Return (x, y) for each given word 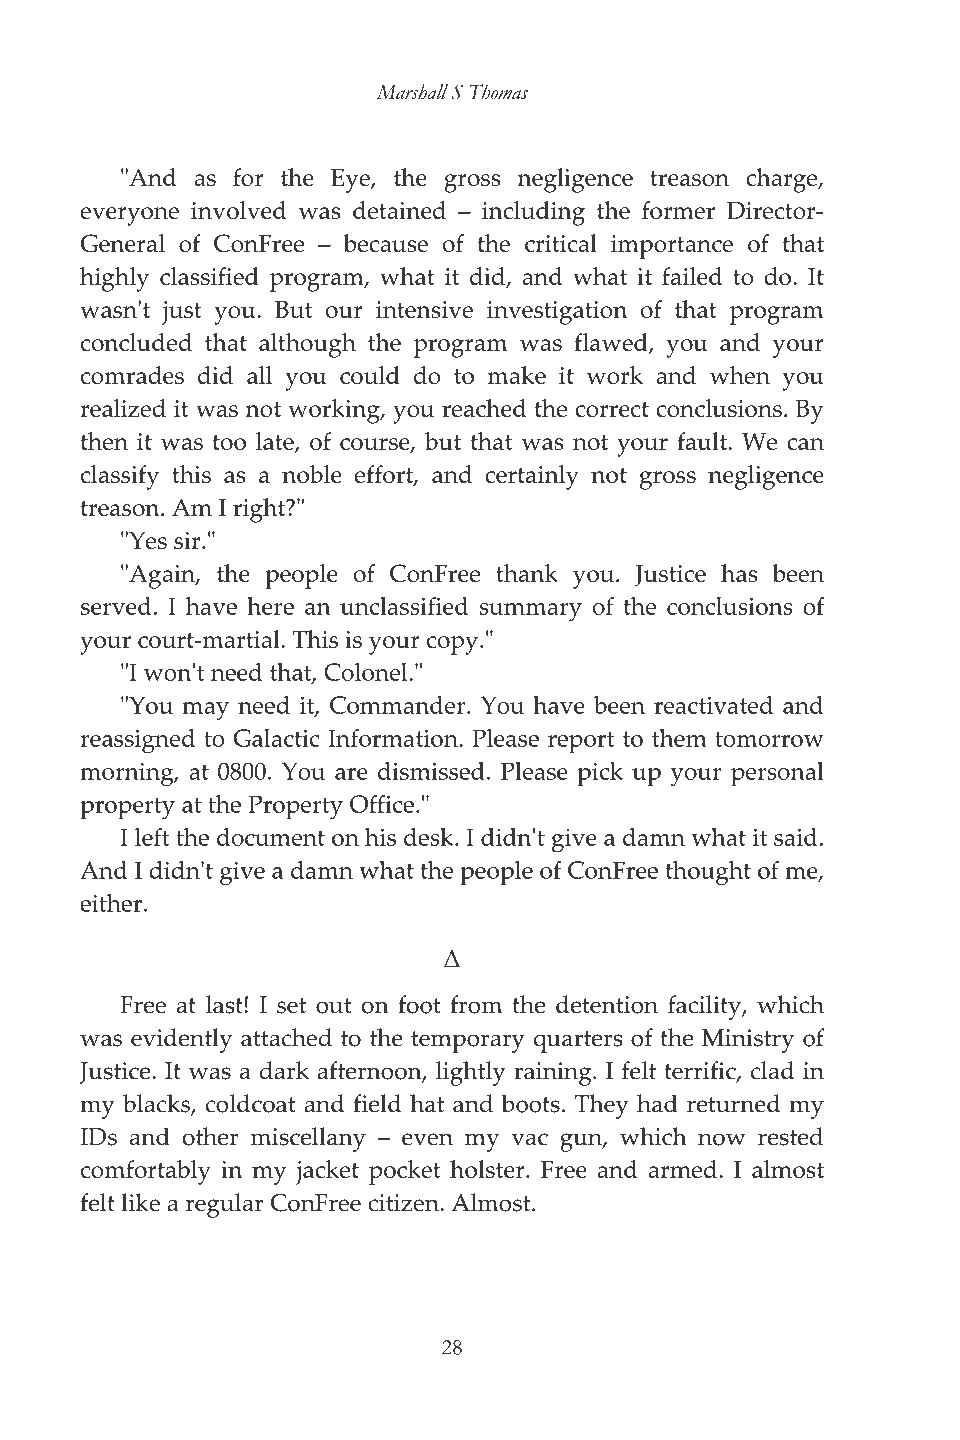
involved (239, 210)
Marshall (412, 92)
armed (684, 1169)
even (427, 1139)
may (205, 711)
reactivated (713, 705)
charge (783, 180)
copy (454, 645)
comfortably (146, 1172)
